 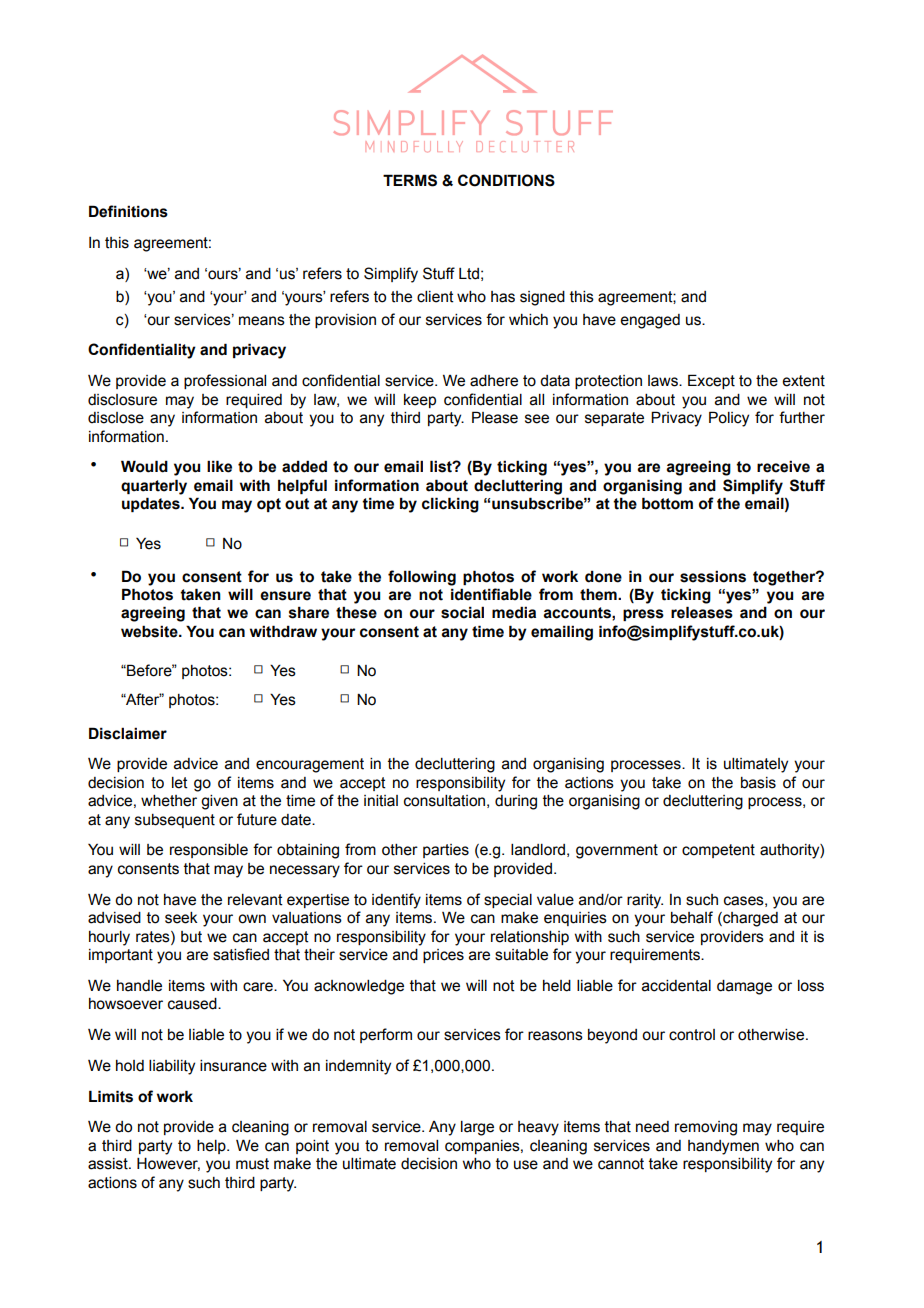 What do you see at coordinates (252, 1164) in the screenshot?
I see `must` at bounding box center [252, 1164].
